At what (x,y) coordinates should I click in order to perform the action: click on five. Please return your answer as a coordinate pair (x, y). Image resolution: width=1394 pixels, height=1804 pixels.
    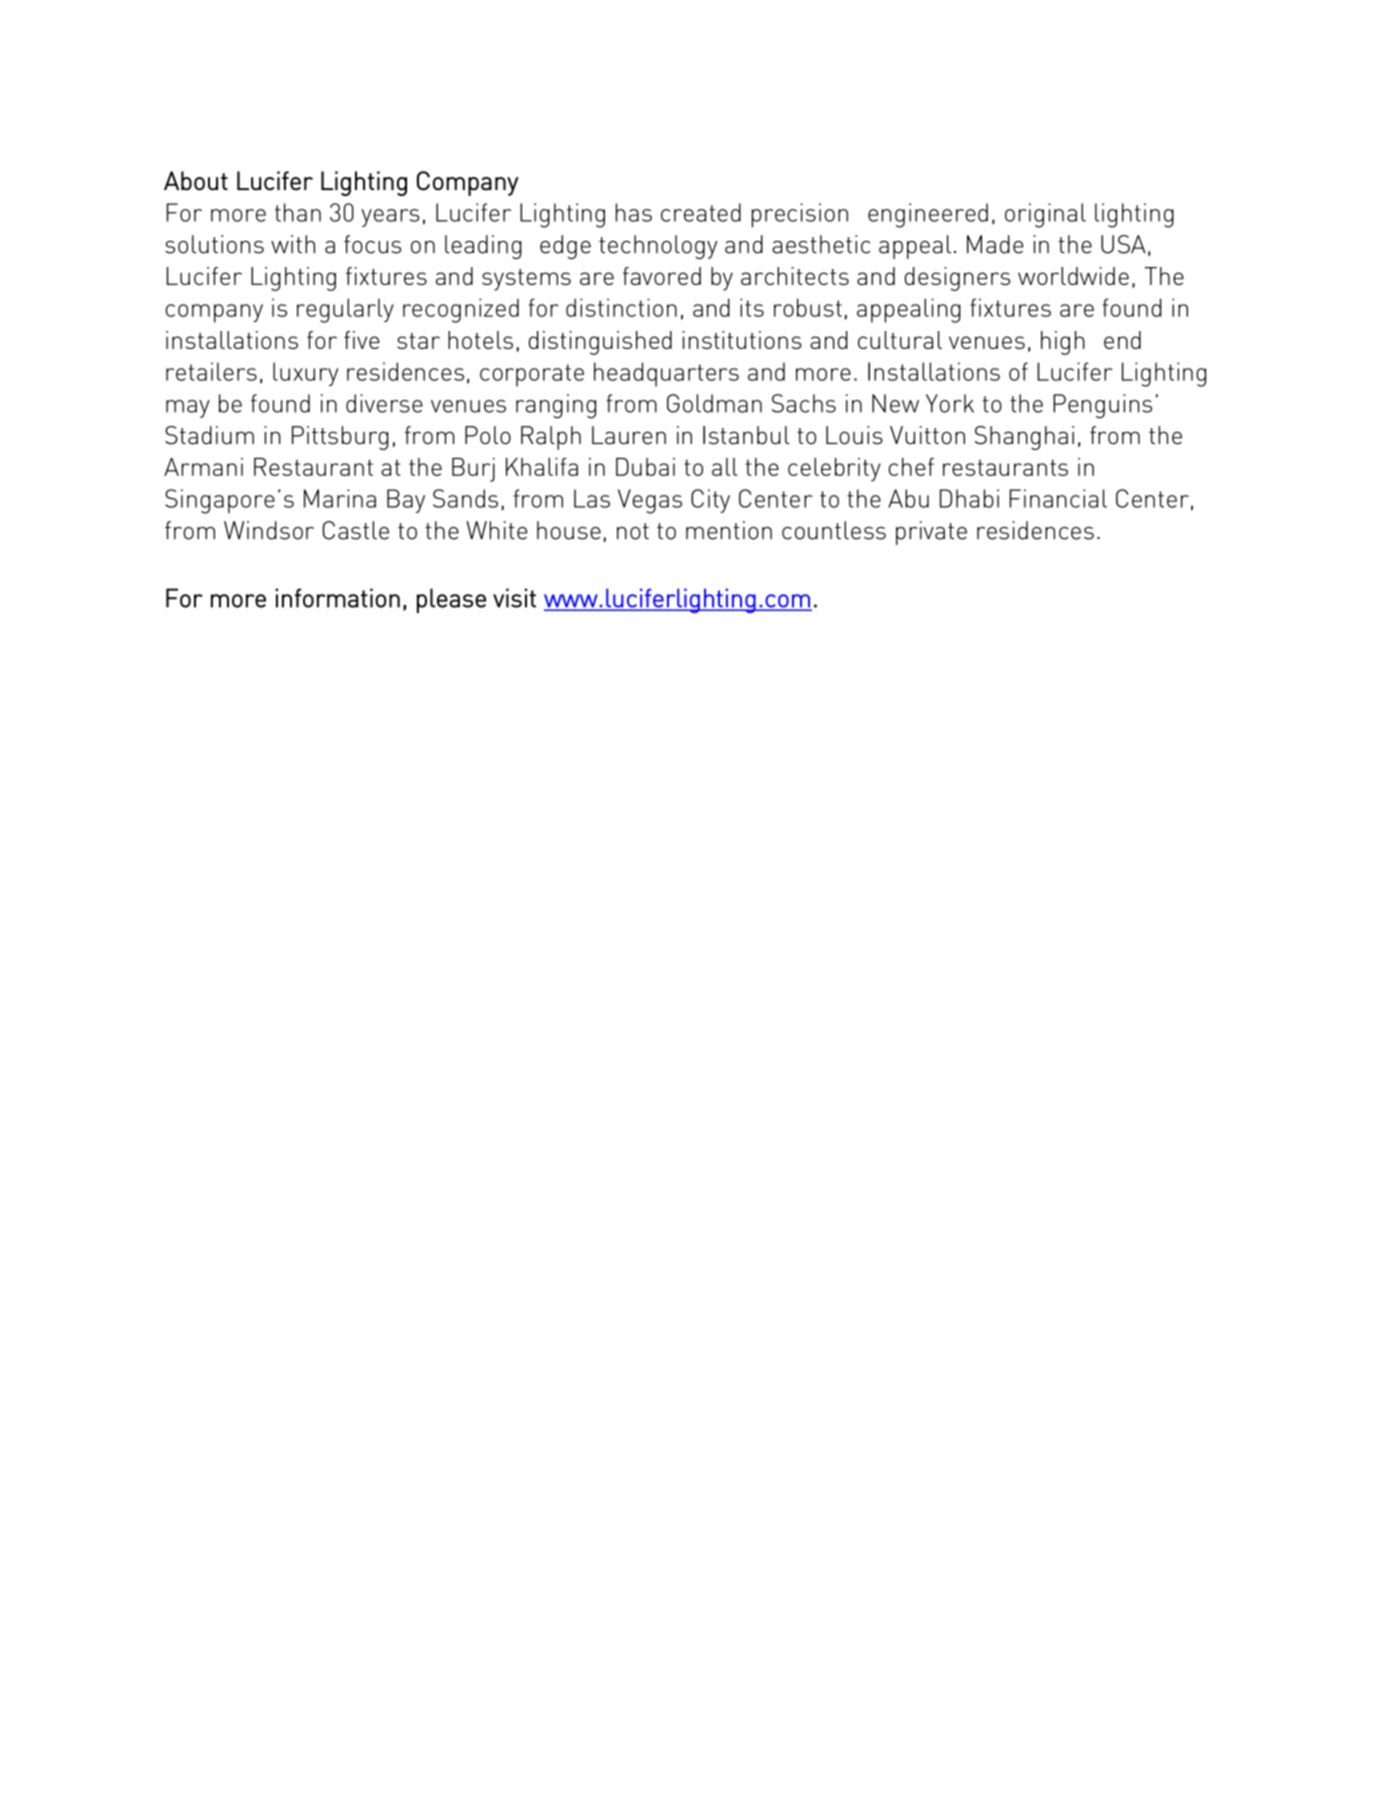
    Looking at the image, I should click on (362, 340).
